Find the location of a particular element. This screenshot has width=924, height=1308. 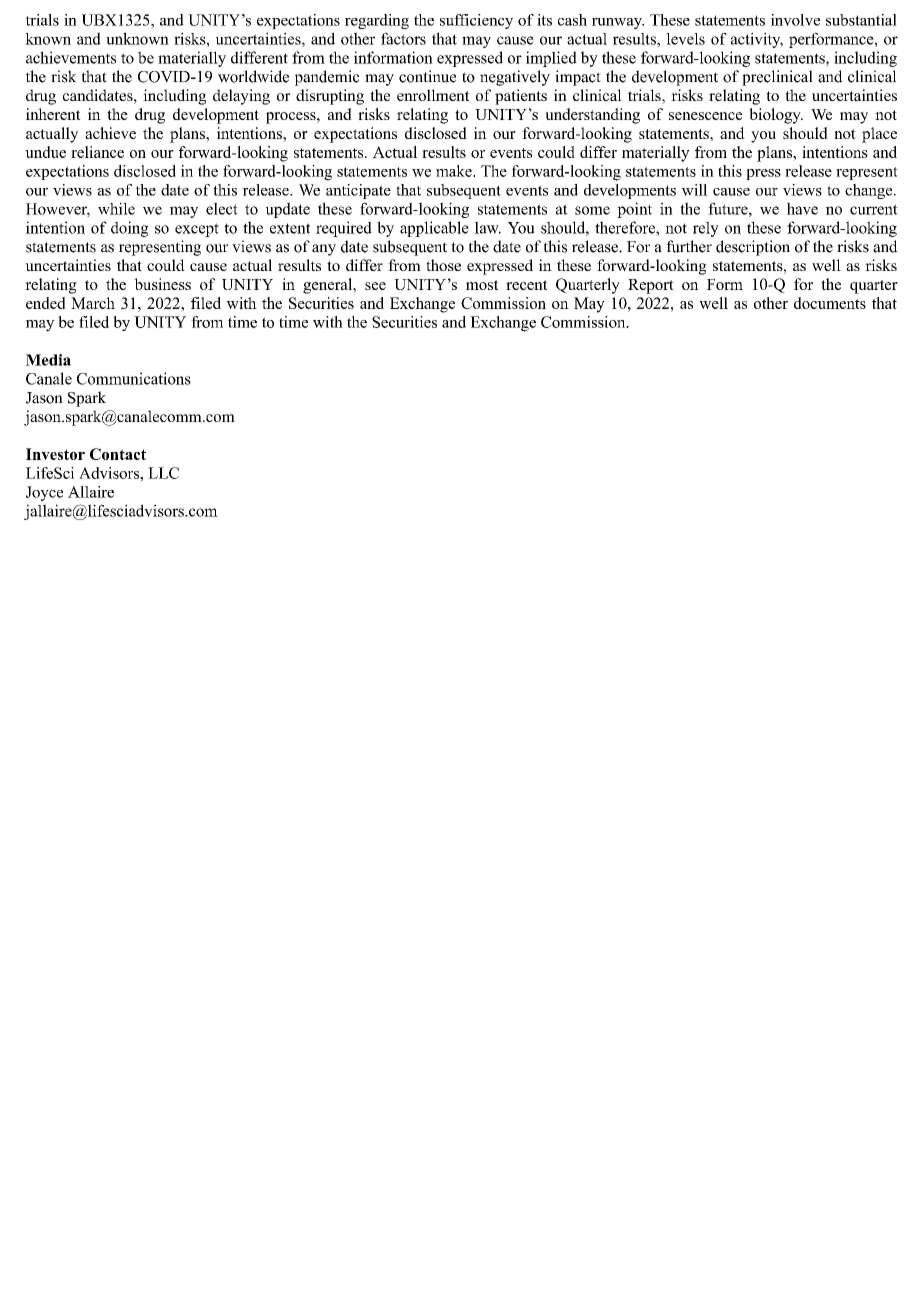

most is located at coordinates (482, 285).
